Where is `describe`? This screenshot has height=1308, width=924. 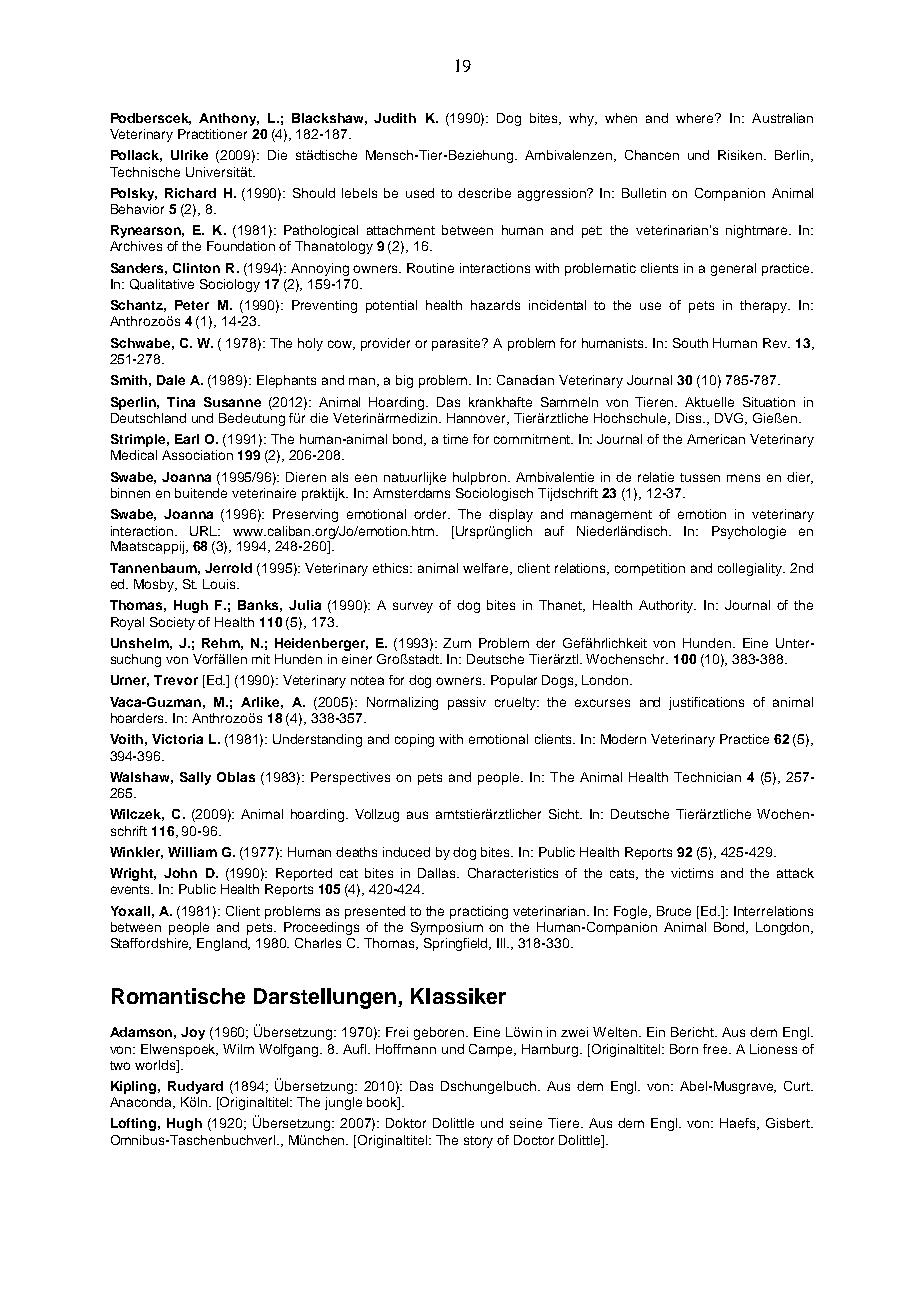
describe is located at coordinates (484, 193).
